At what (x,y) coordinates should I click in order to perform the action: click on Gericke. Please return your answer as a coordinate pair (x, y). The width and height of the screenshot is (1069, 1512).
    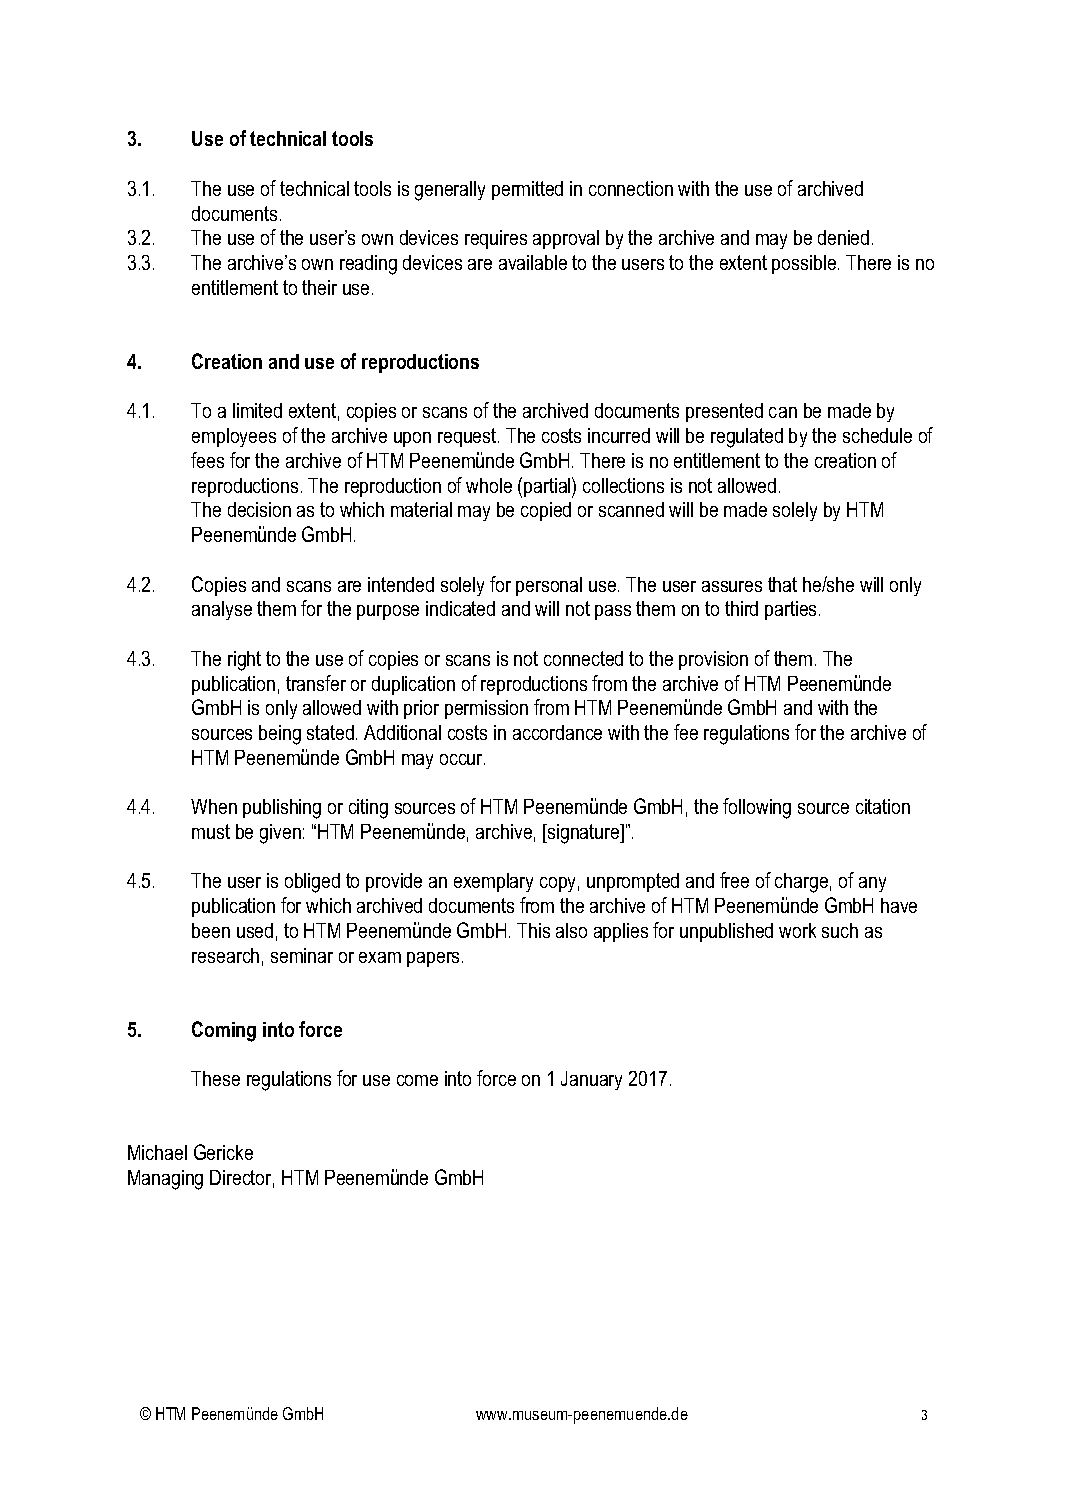
    Looking at the image, I should click on (223, 1152).
